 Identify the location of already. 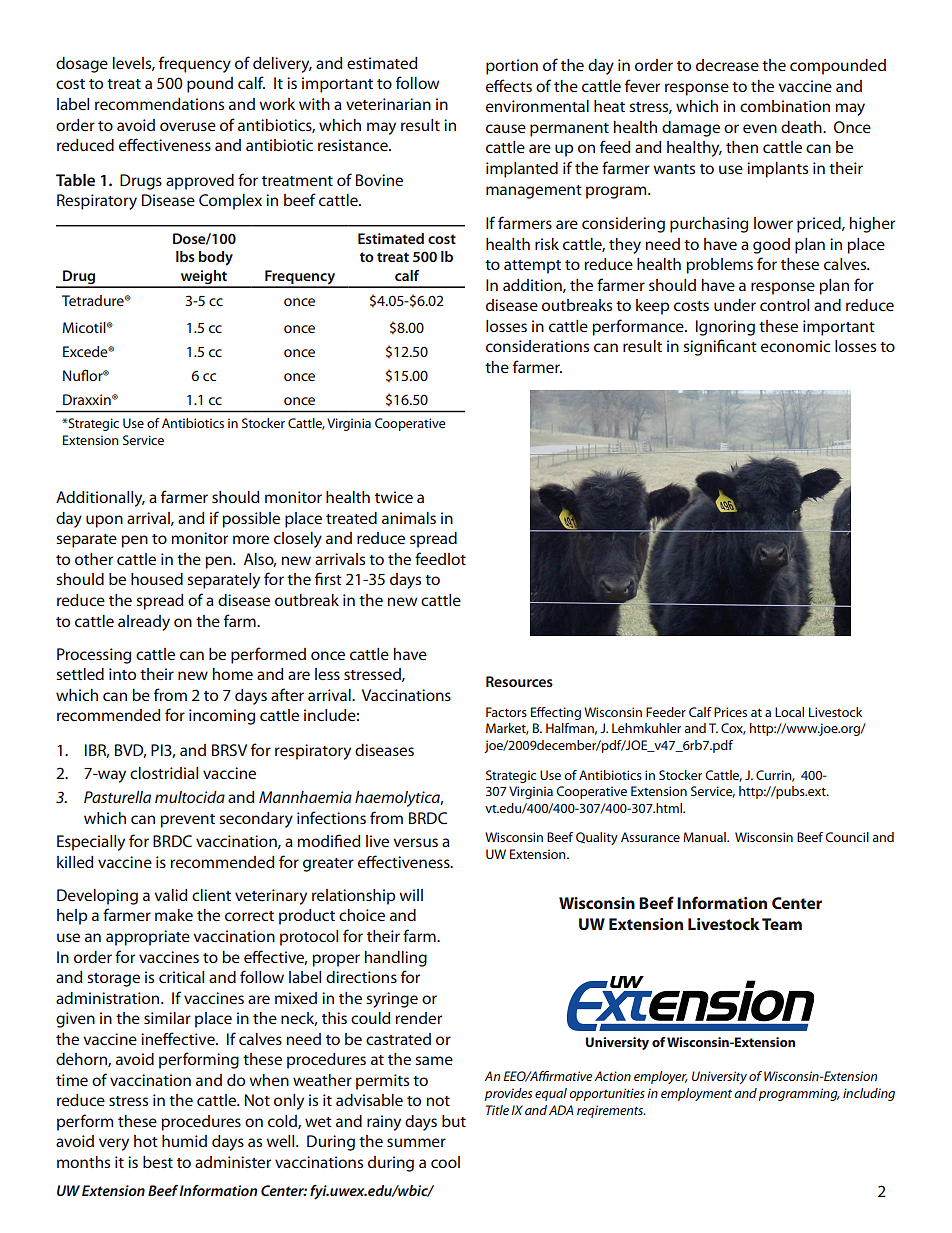
(144, 623).
